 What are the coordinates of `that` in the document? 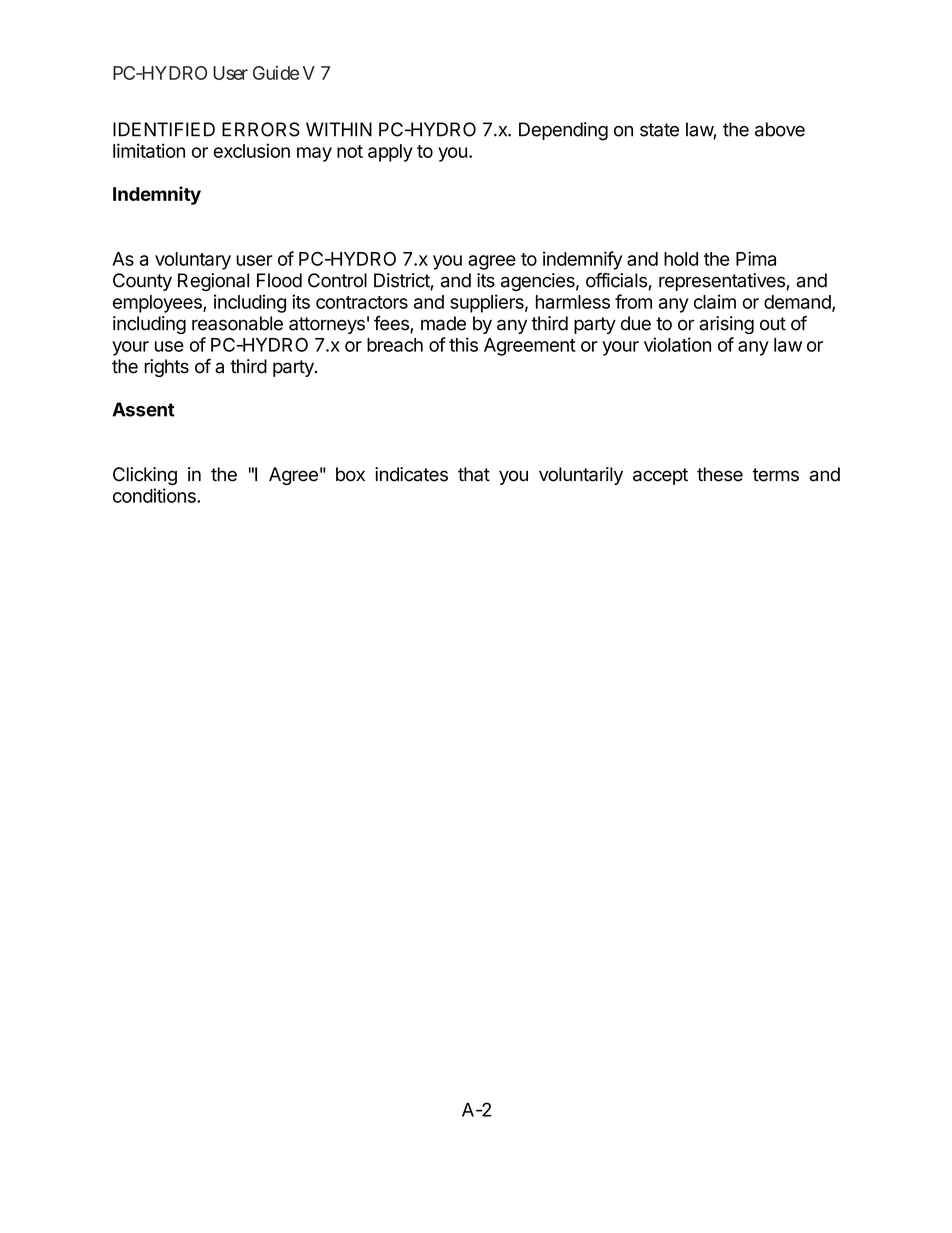 It's located at (474, 474).
